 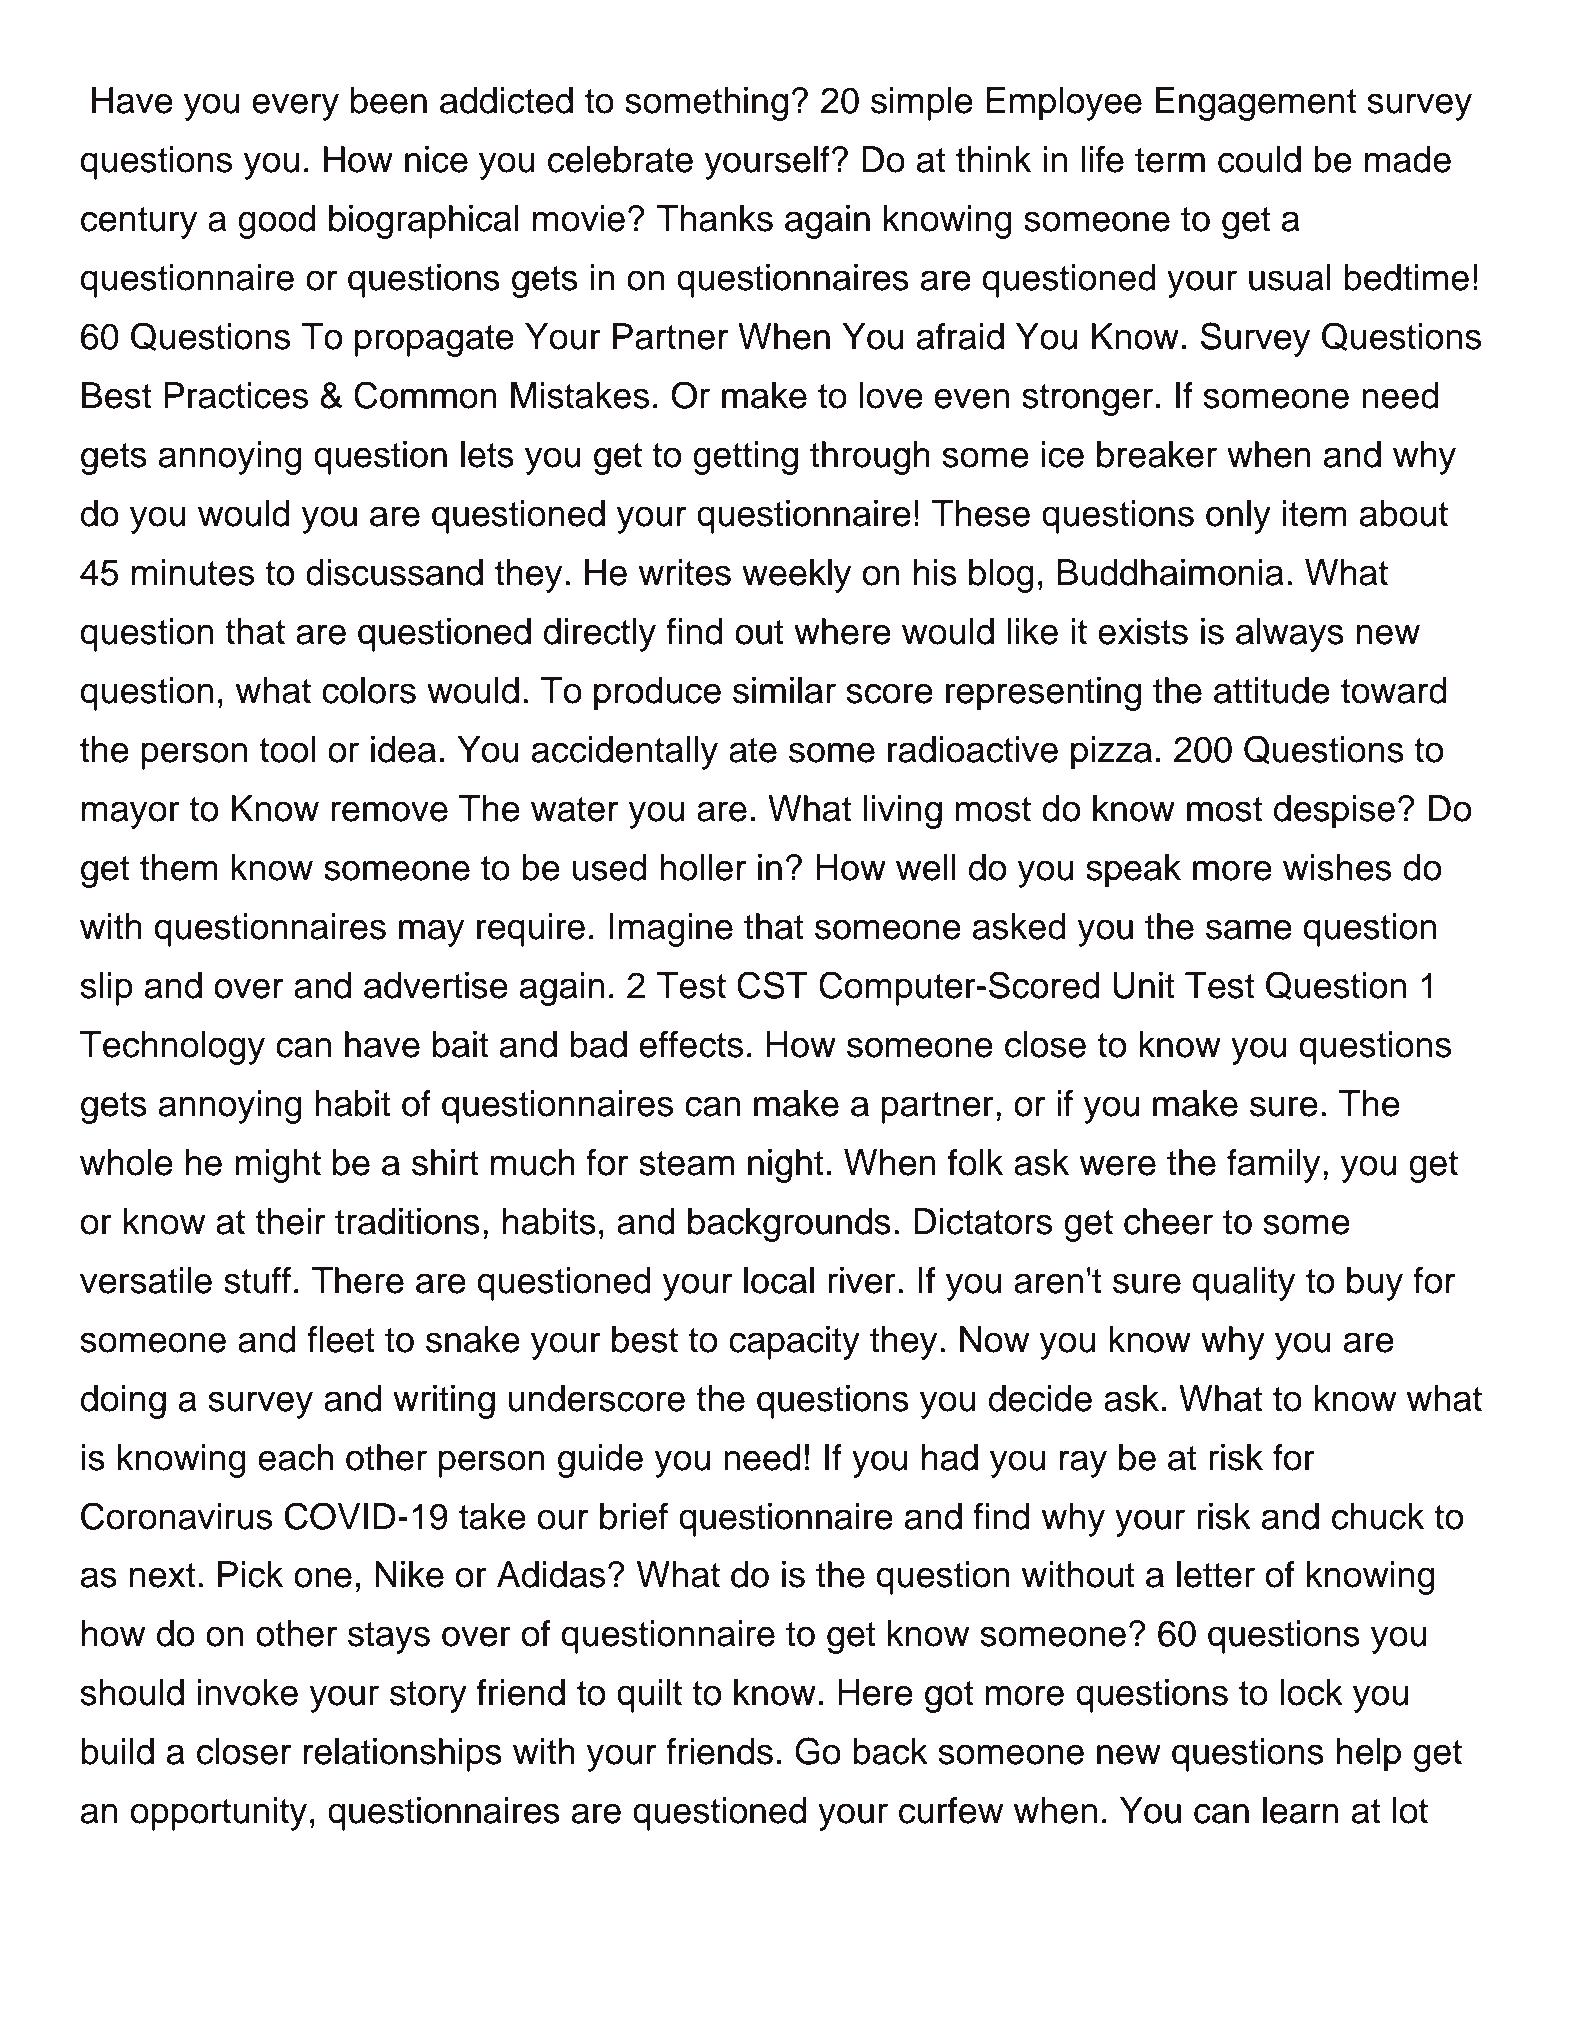 I want to click on every, so click(x=295, y=107).
